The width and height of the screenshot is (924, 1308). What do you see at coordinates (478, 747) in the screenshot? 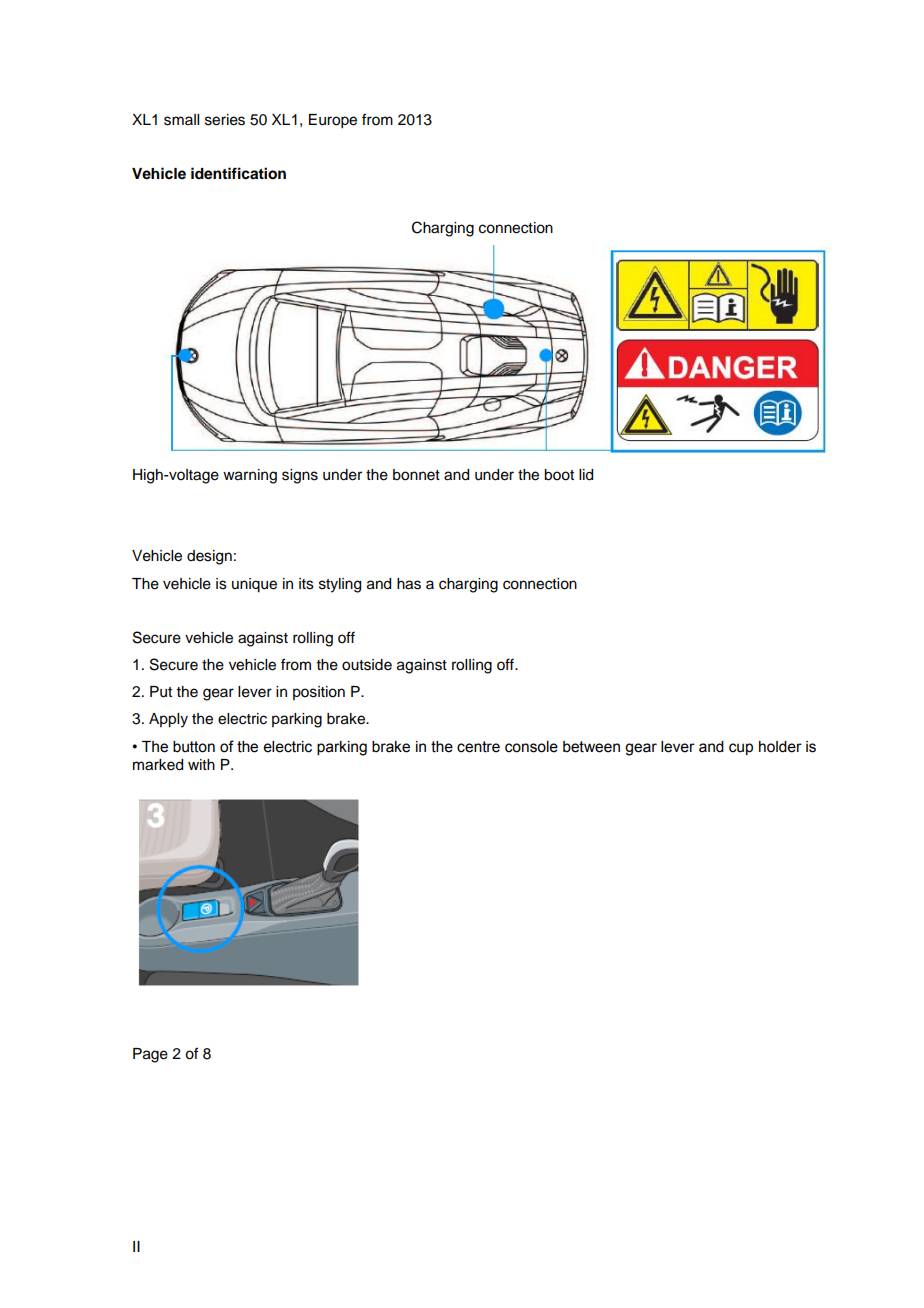
I see `centre` at bounding box center [478, 747].
